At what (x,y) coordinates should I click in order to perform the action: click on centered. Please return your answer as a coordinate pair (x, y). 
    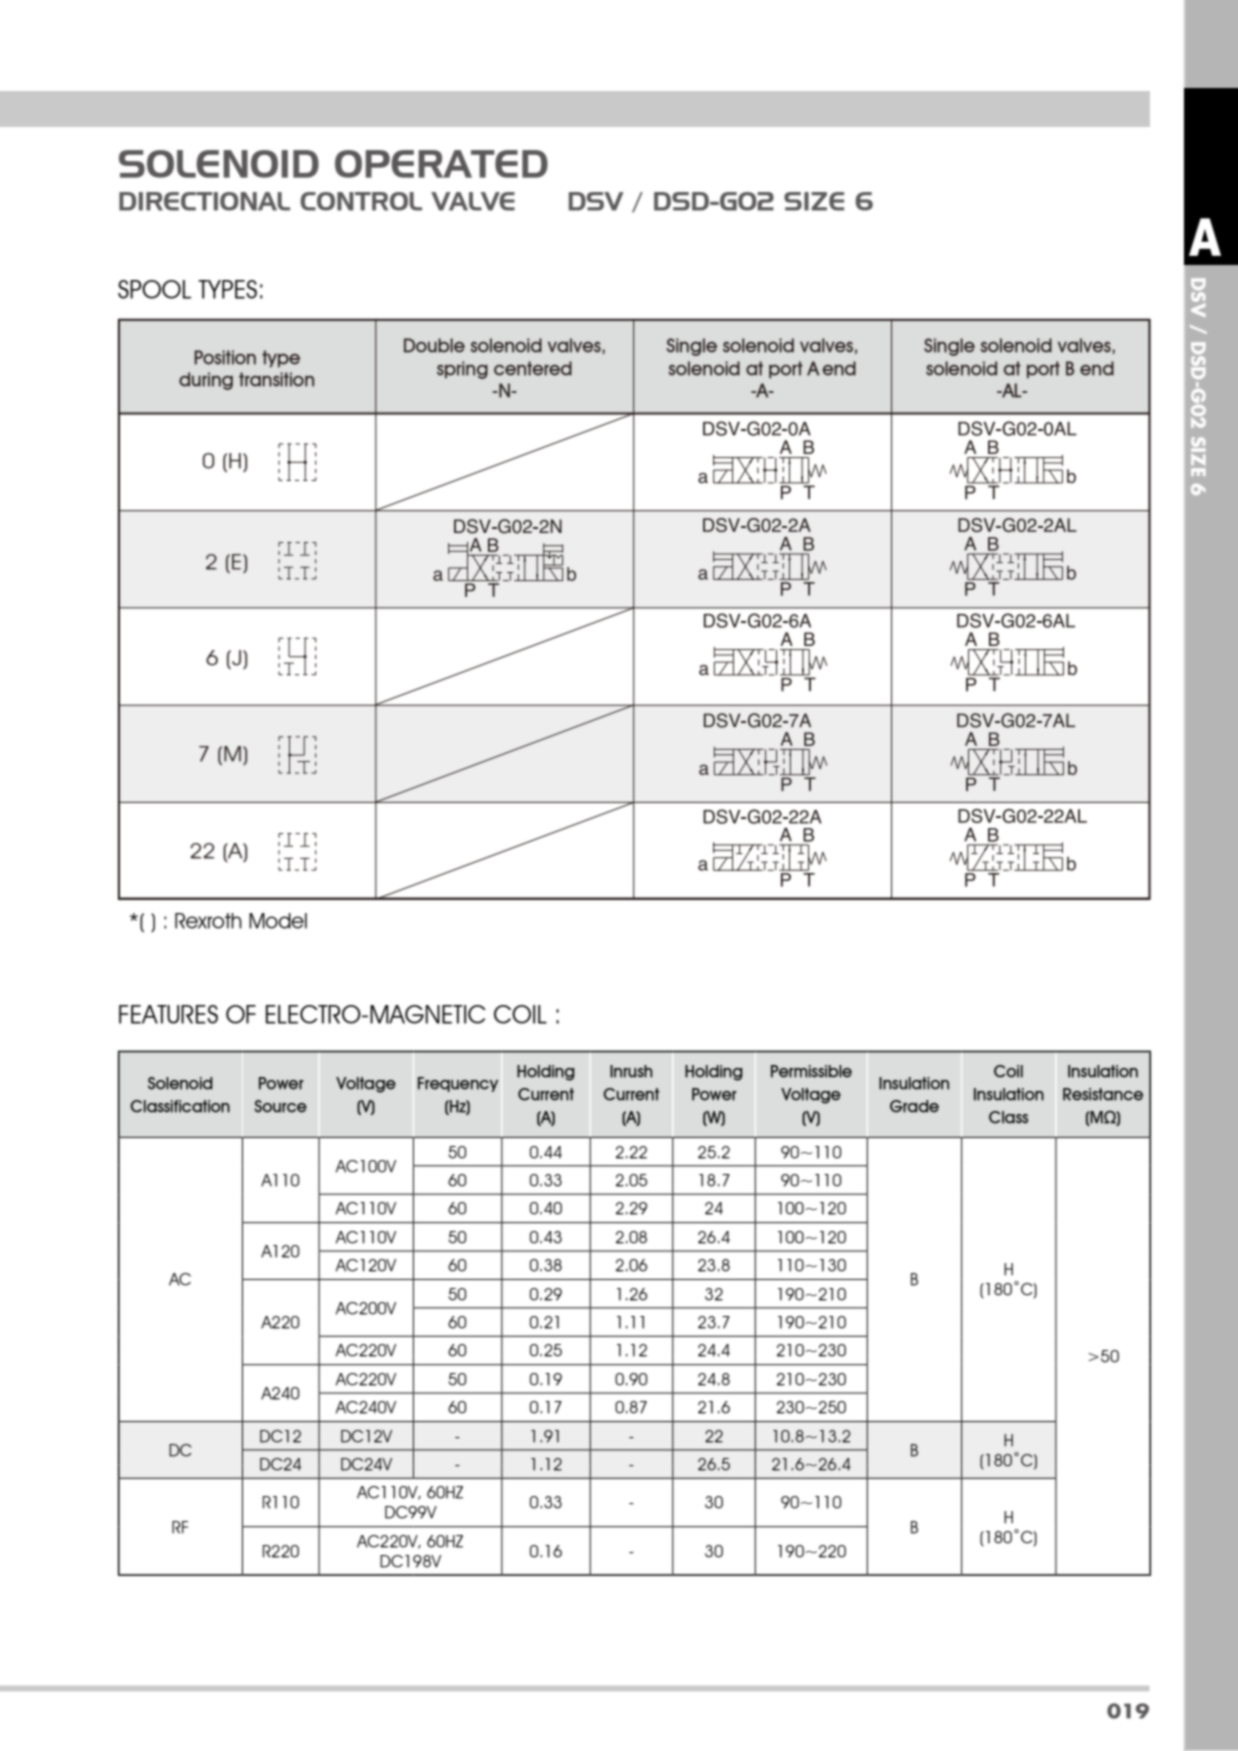
    Looking at the image, I should click on (533, 368).
